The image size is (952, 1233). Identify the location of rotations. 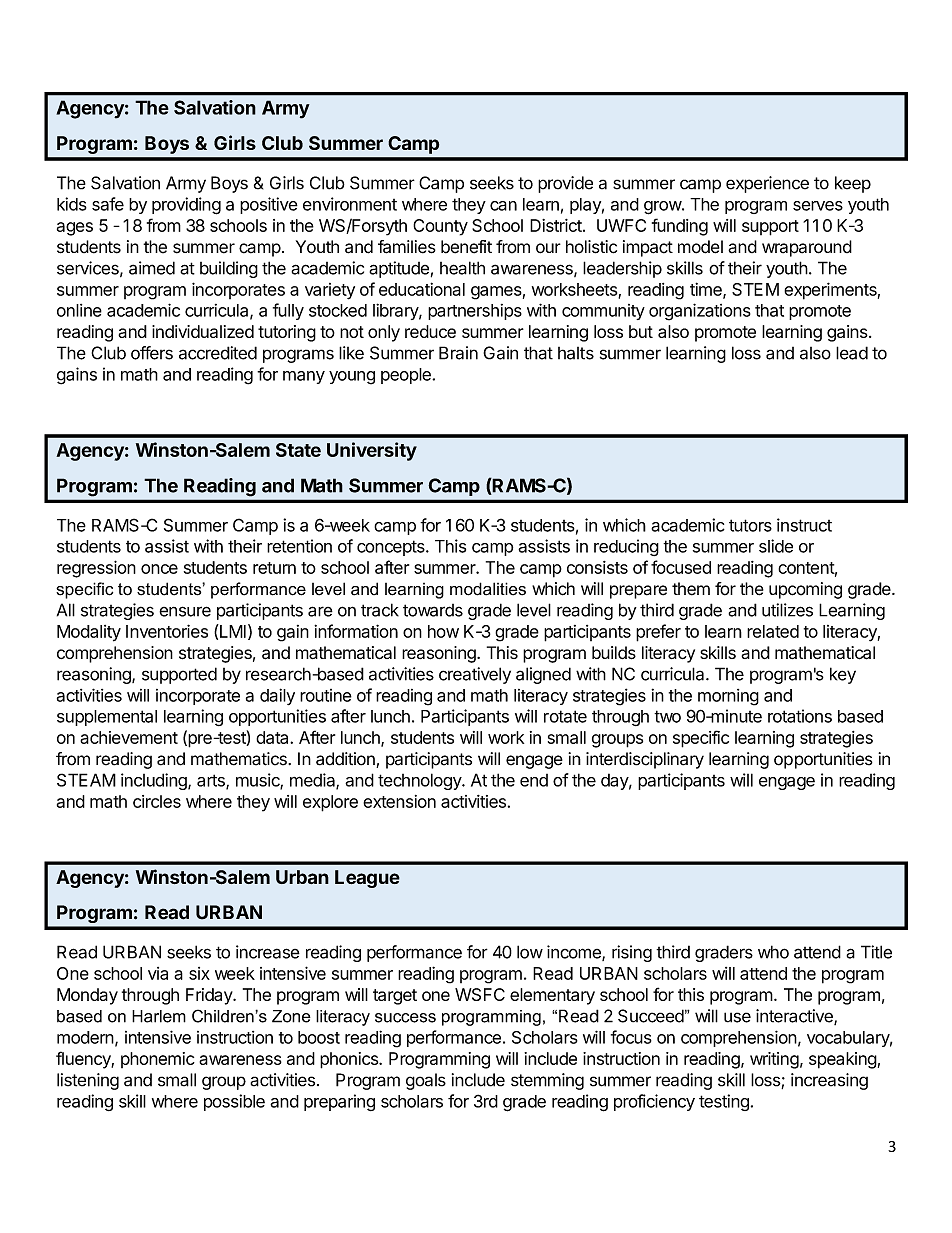
(800, 716).
